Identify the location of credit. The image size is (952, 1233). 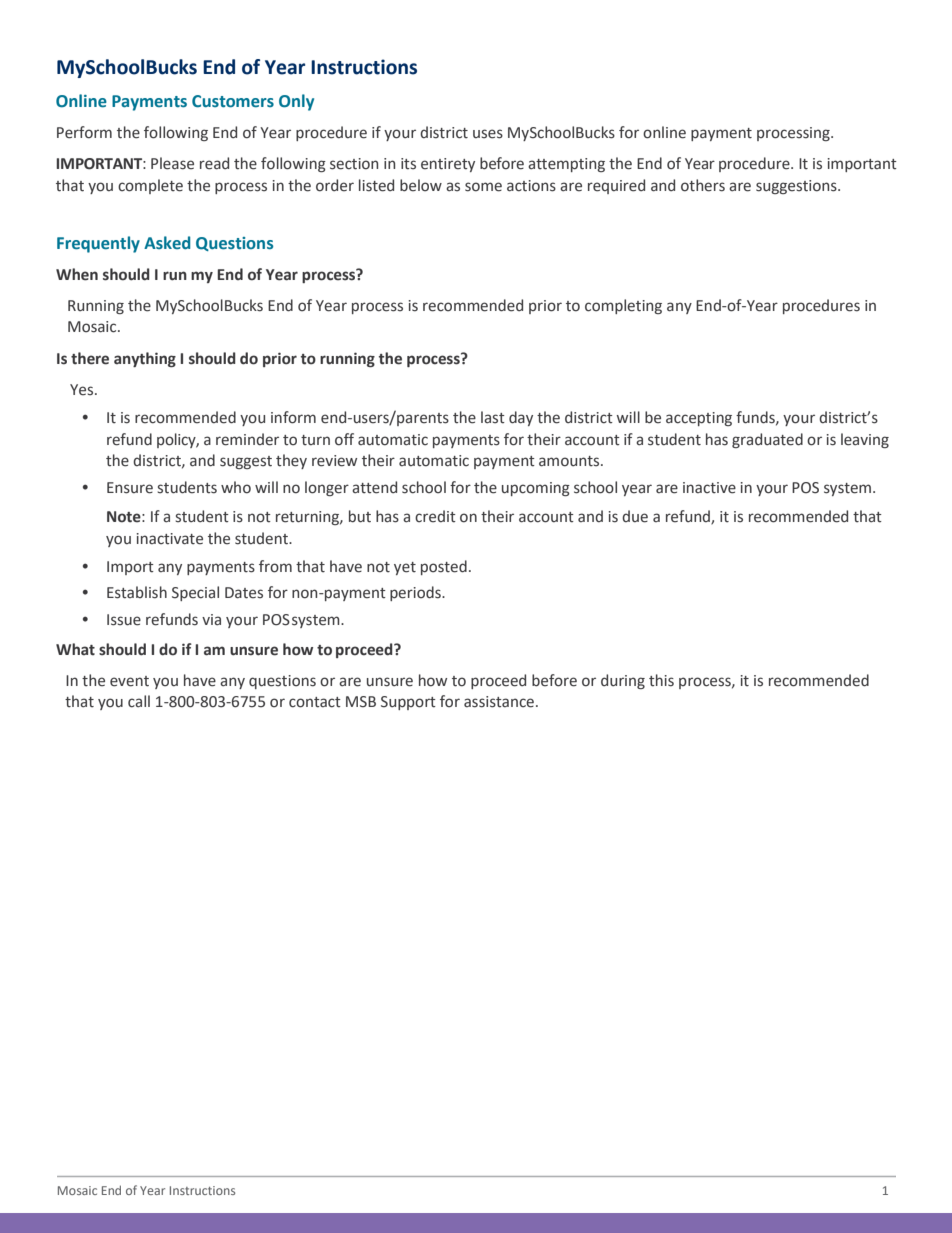
(435, 516).
